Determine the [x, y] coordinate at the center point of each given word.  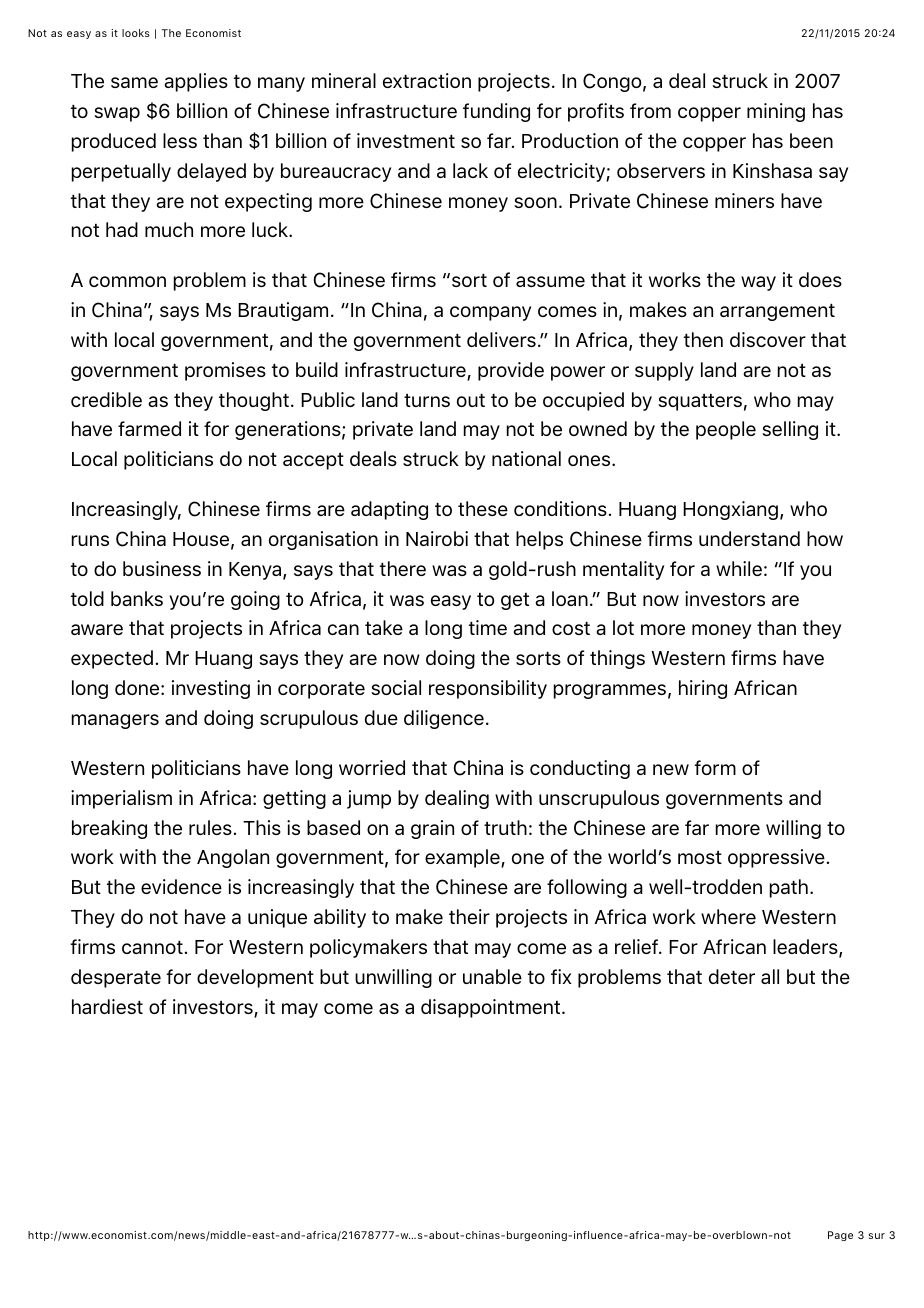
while [739, 568]
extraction [427, 80]
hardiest [107, 1006]
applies [196, 82]
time [488, 627]
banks [137, 598]
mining [776, 112]
